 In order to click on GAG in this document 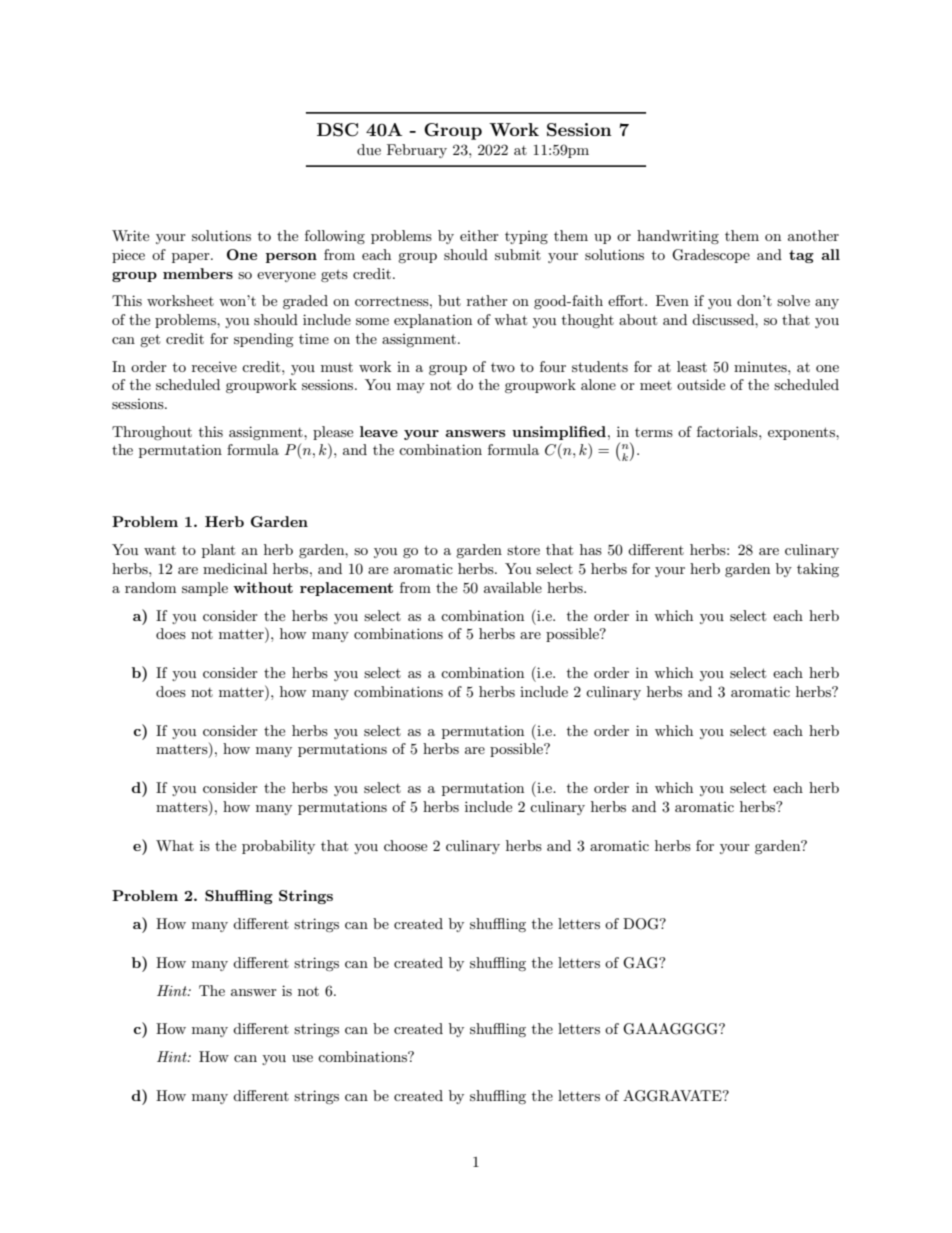, I will do `click(641, 963)`.
